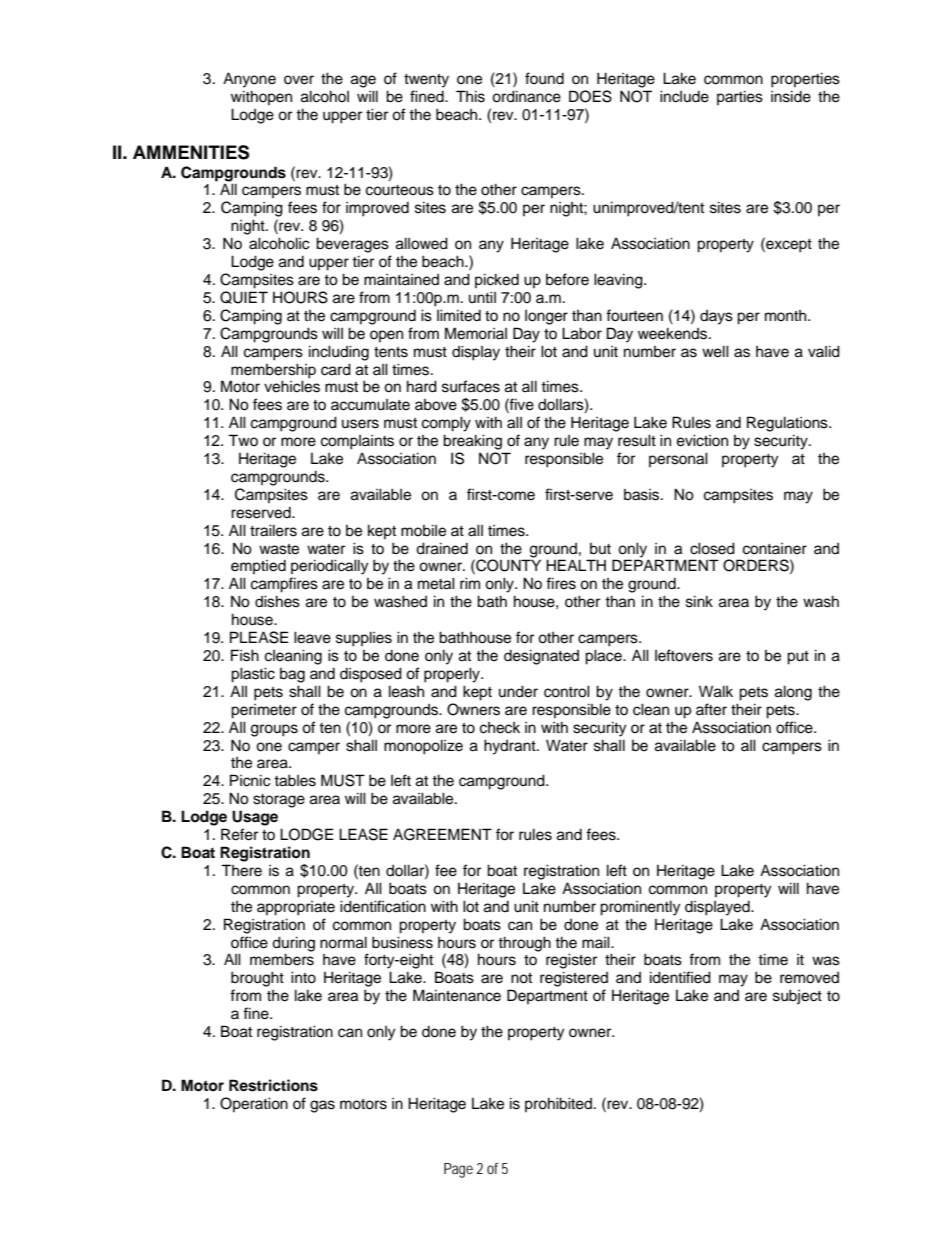 The width and height of the screenshot is (952, 1233). Describe the element at coordinates (511, 747) in the screenshot. I see `hydrant` at that location.
